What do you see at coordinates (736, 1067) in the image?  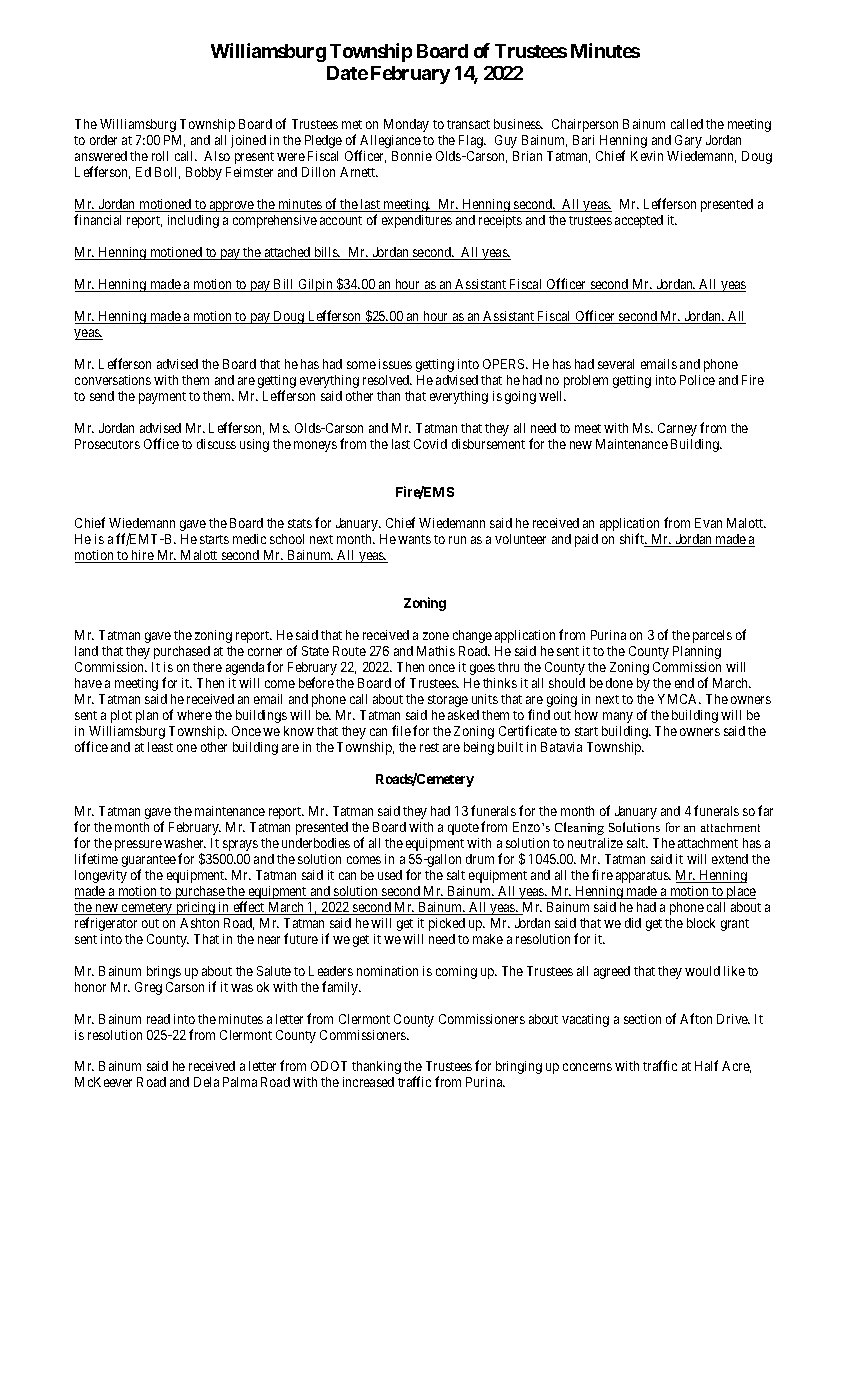 I see `Acre` at bounding box center [736, 1067].
